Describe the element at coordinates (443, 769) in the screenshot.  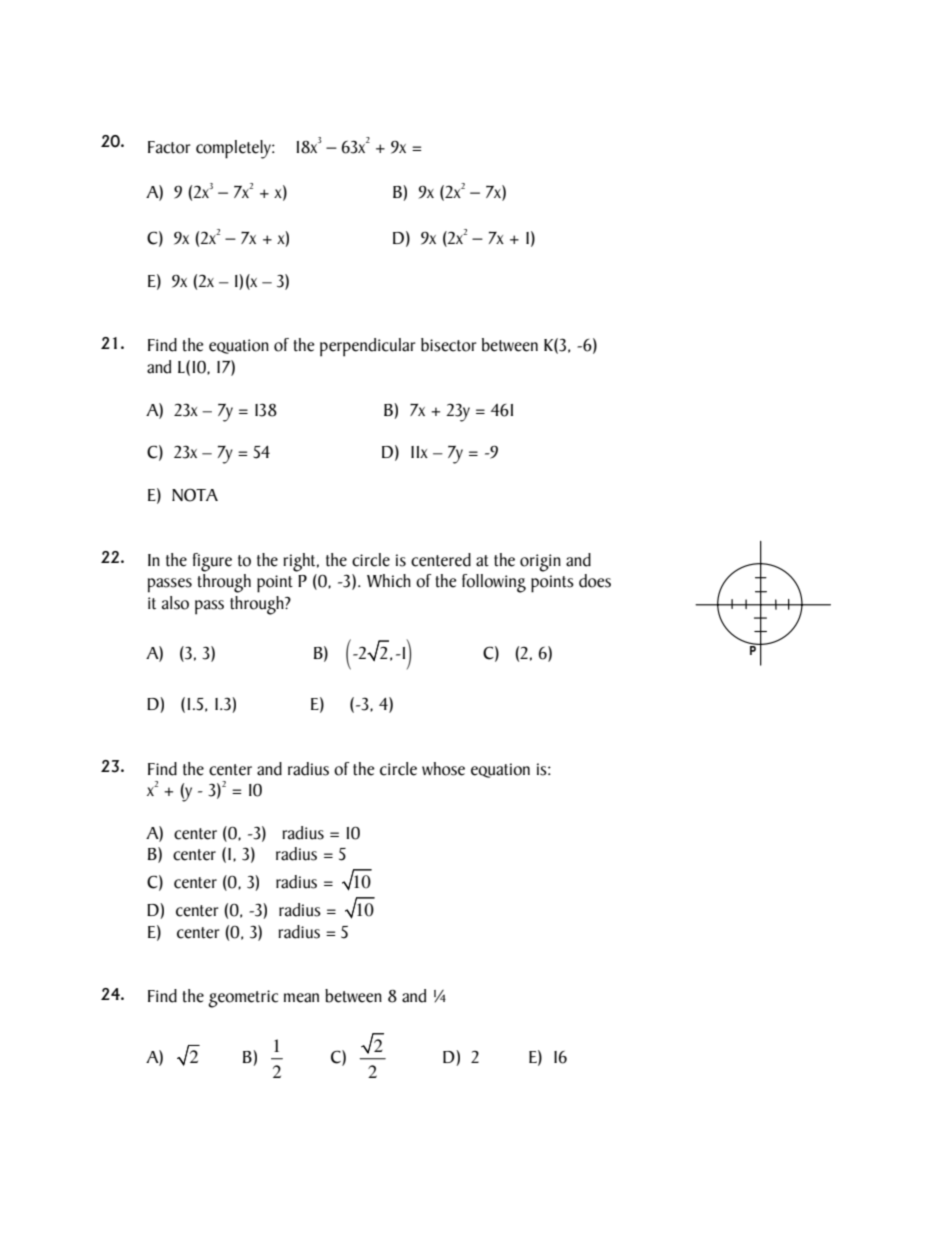
I see `whose` at that location.
